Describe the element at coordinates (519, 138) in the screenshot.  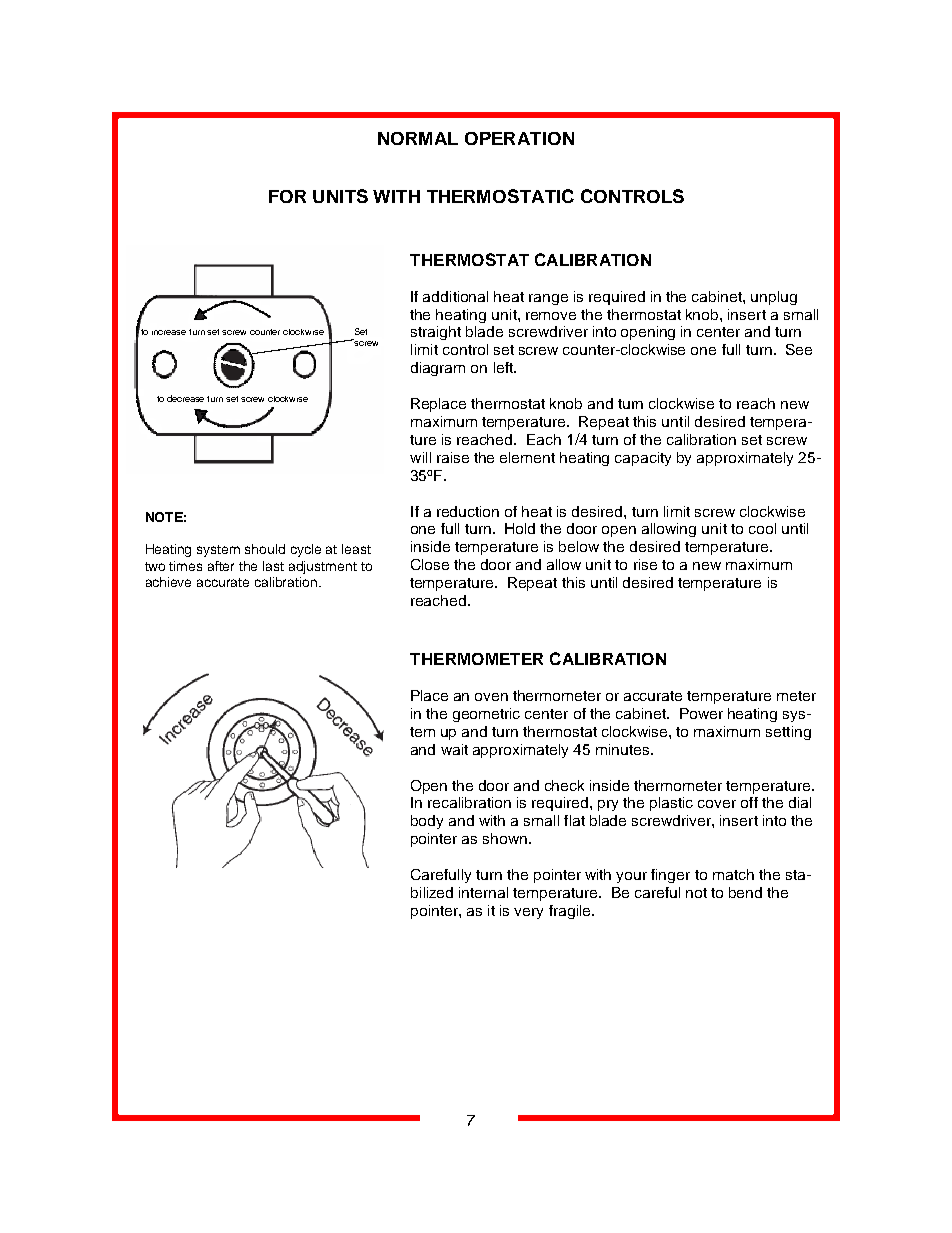
I see `OPERATION` at that location.
